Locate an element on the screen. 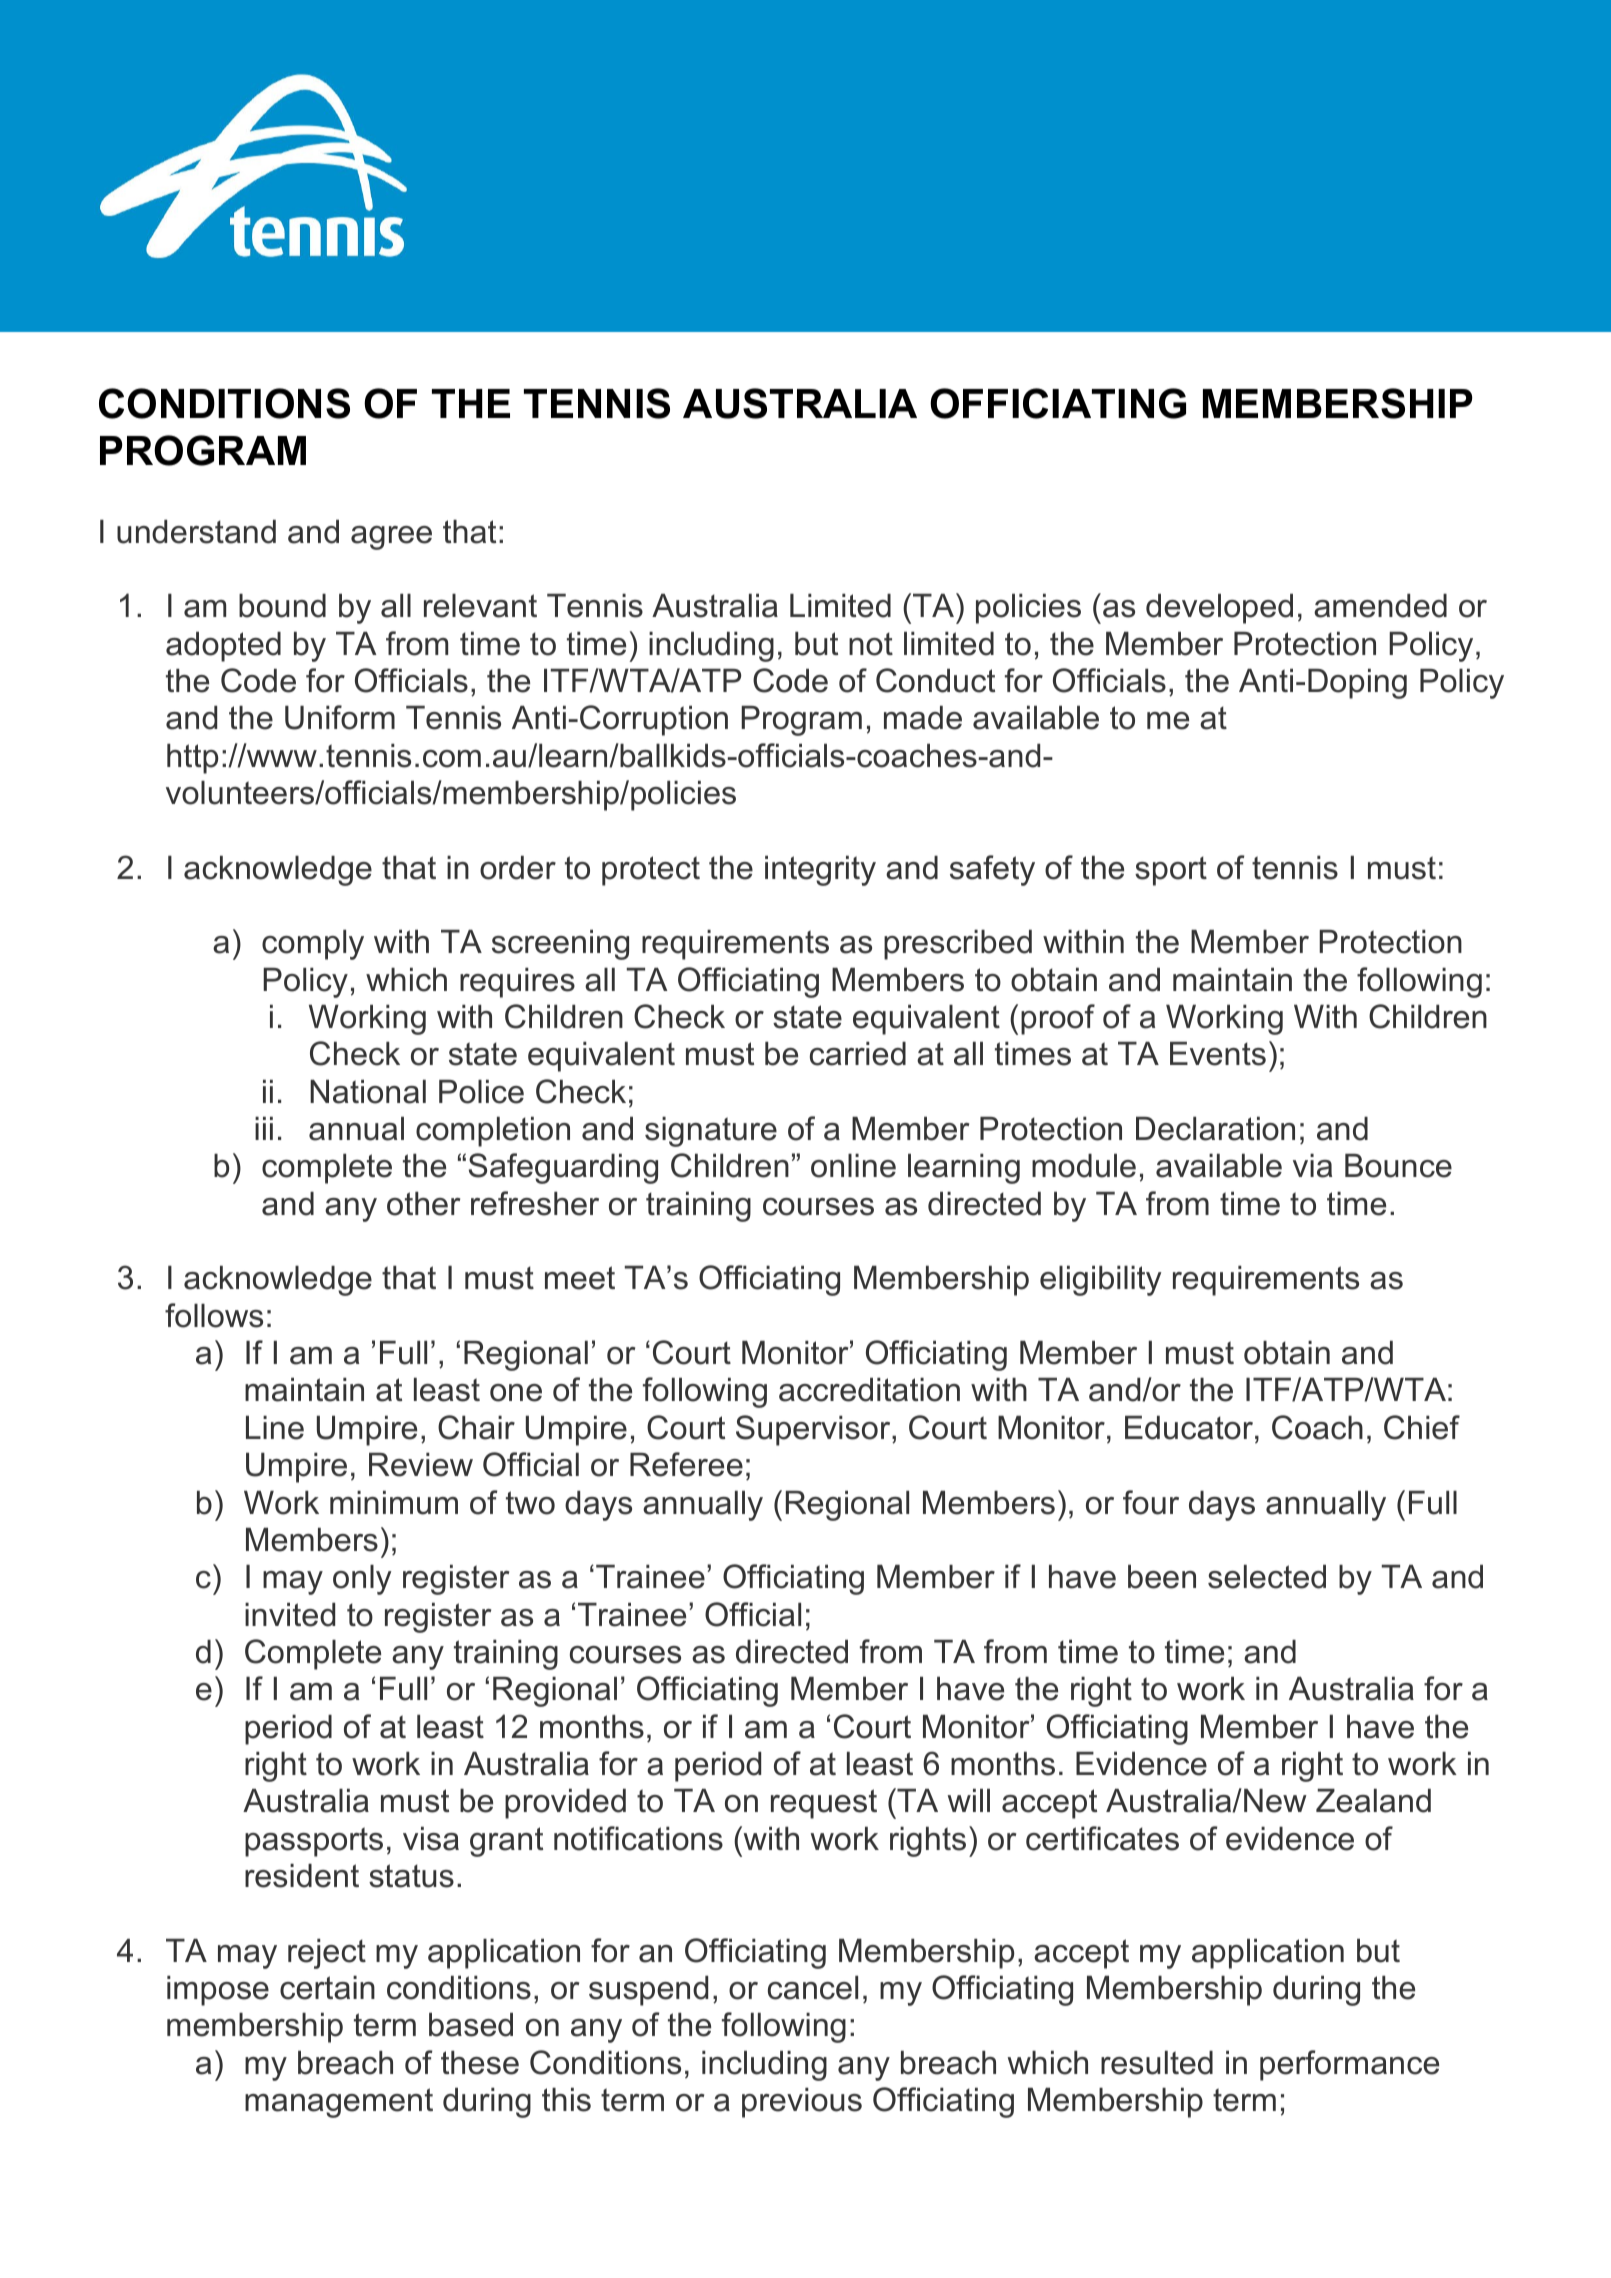 Image resolution: width=1611 pixels, height=2278 pixels. bound is located at coordinates (282, 606).
